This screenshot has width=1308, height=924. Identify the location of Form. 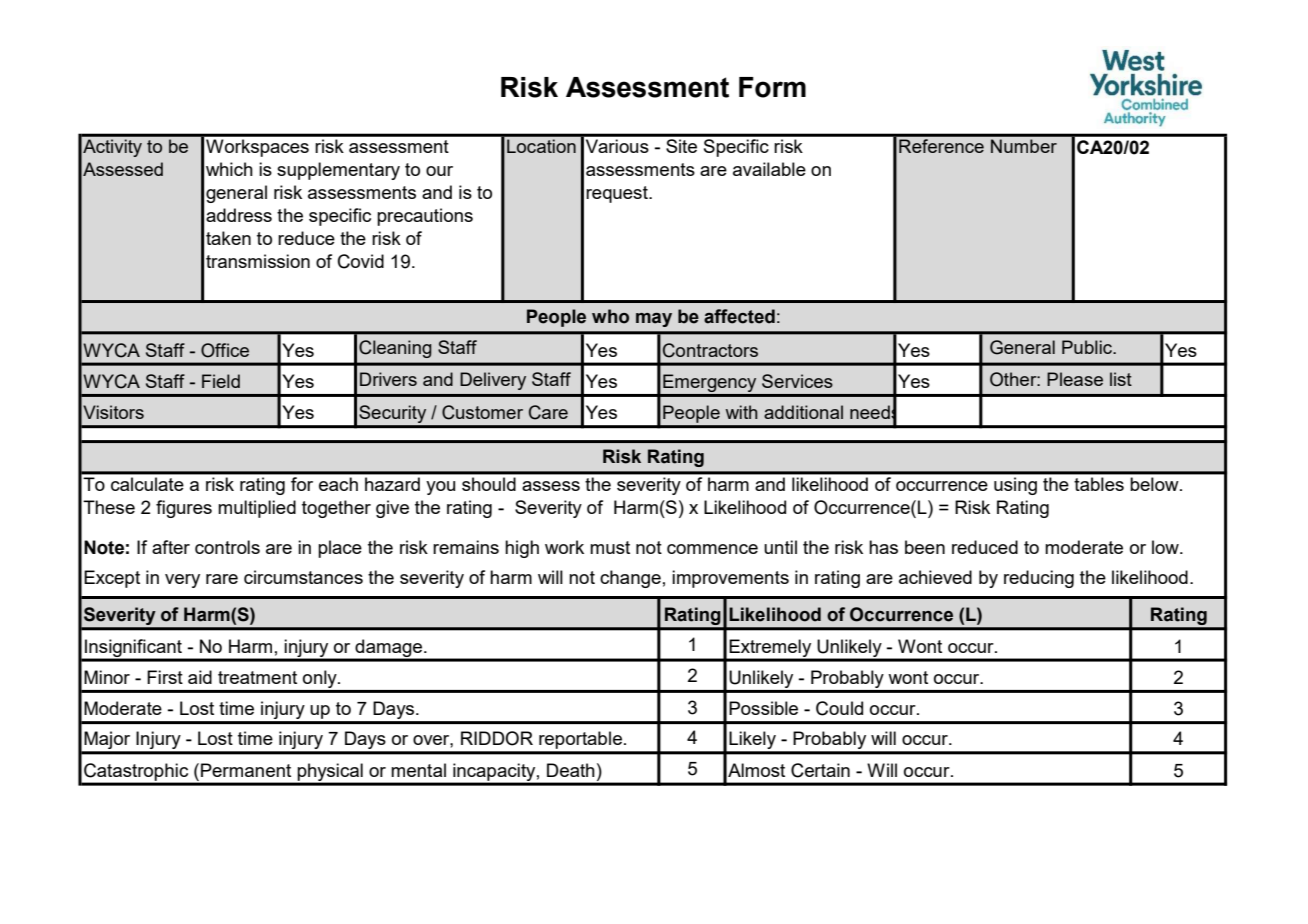
(772, 87).
